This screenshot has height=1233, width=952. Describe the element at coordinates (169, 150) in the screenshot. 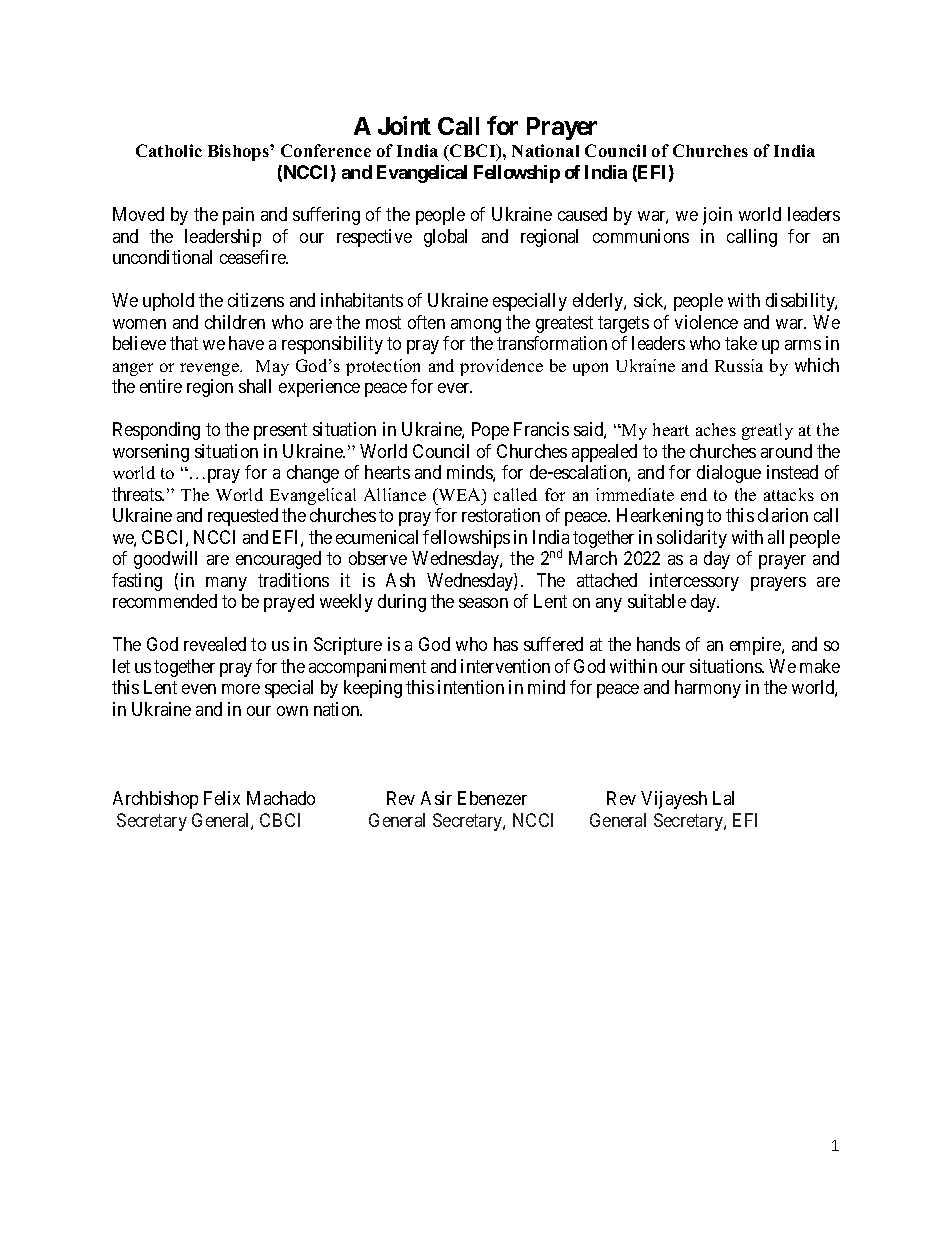

I see `Catholic` at that location.
